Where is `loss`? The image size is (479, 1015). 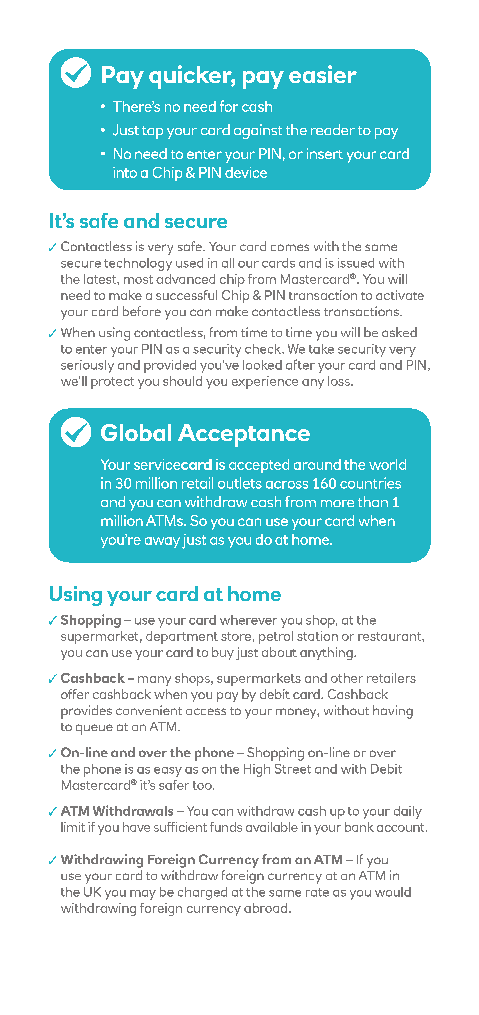
loss is located at coordinates (340, 381).
